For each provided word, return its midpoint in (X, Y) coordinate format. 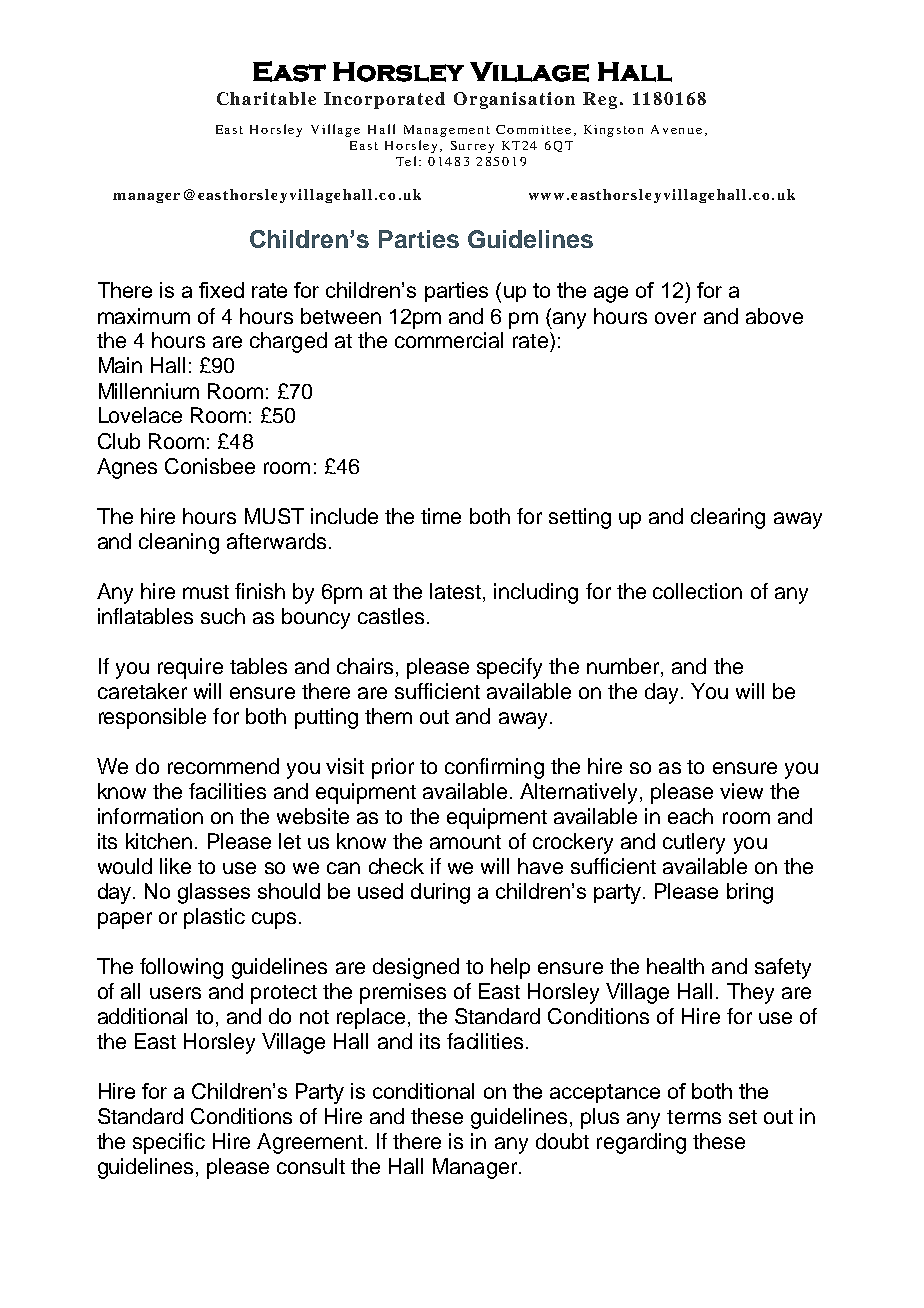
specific (169, 1143)
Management (447, 131)
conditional (423, 1091)
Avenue (676, 129)
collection (697, 591)
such (223, 616)
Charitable (266, 98)
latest (457, 591)
